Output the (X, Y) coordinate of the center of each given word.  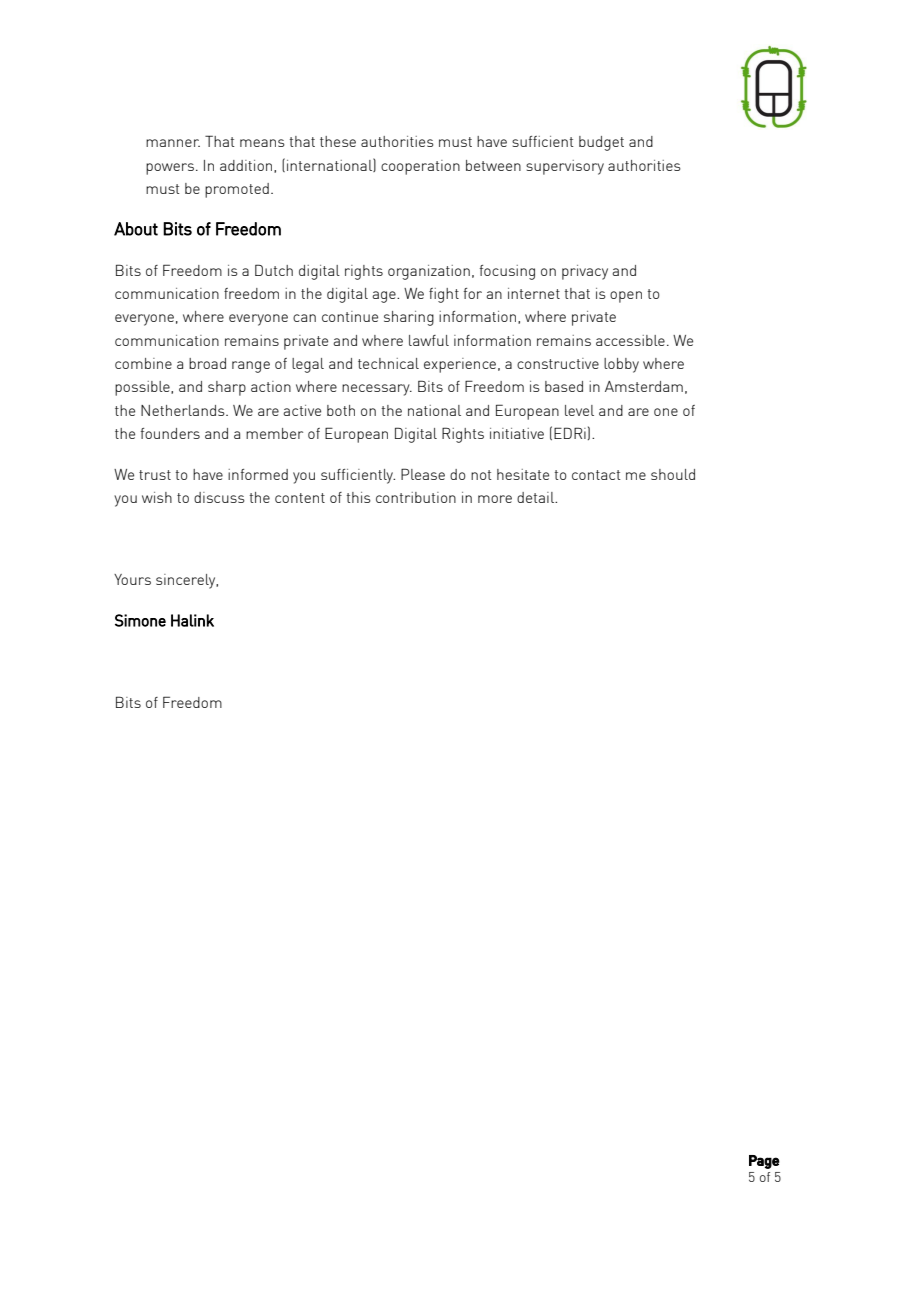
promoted (237, 190)
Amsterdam (644, 386)
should (673, 474)
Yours (132, 579)
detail (536, 497)
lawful (429, 340)
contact (596, 475)
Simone (140, 620)
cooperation (420, 167)
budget (601, 143)
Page (764, 1162)
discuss (219, 497)
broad (207, 363)
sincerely (187, 581)
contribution (416, 497)
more (495, 499)
